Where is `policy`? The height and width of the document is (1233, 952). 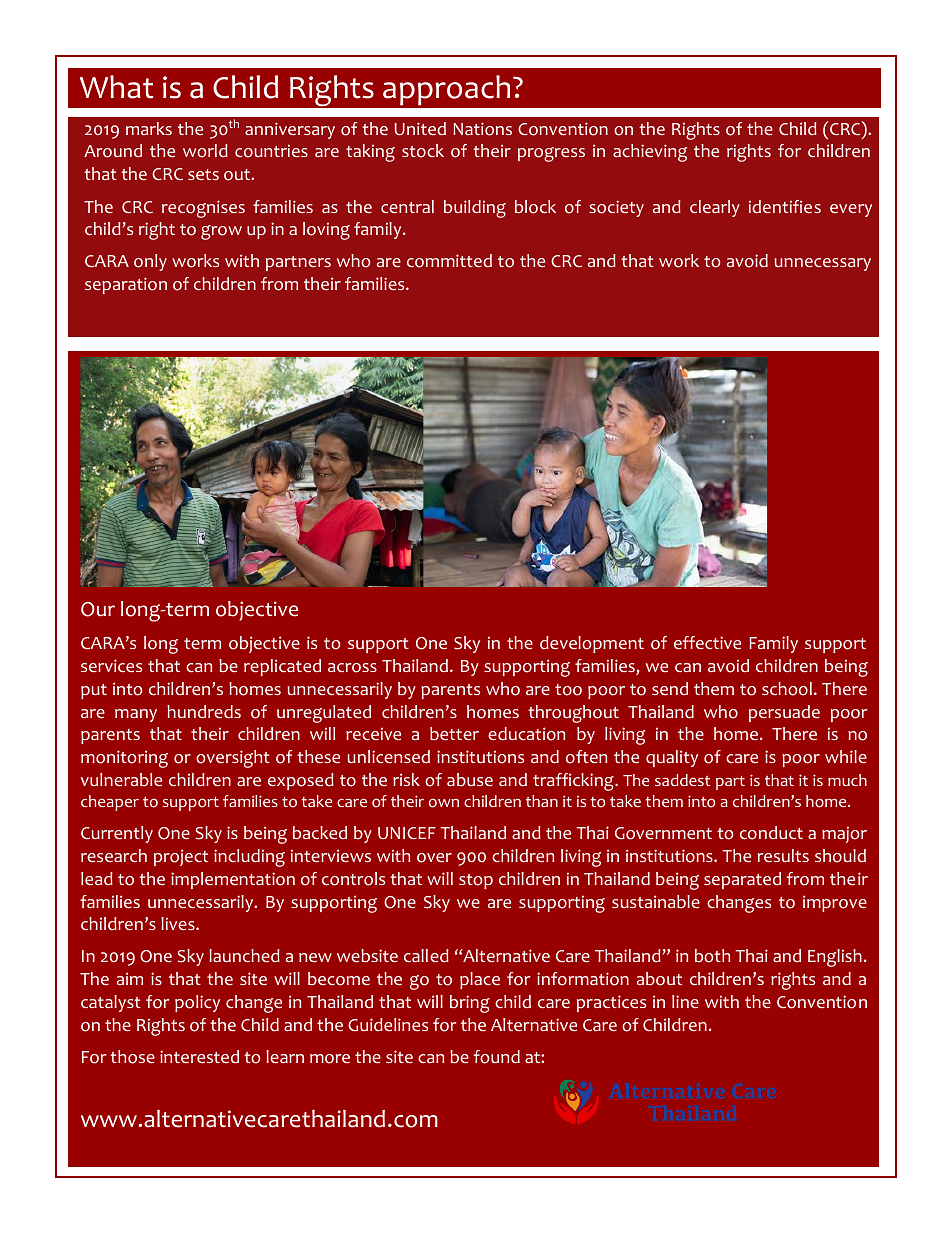
policy is located at coordinates (197, 1003).
